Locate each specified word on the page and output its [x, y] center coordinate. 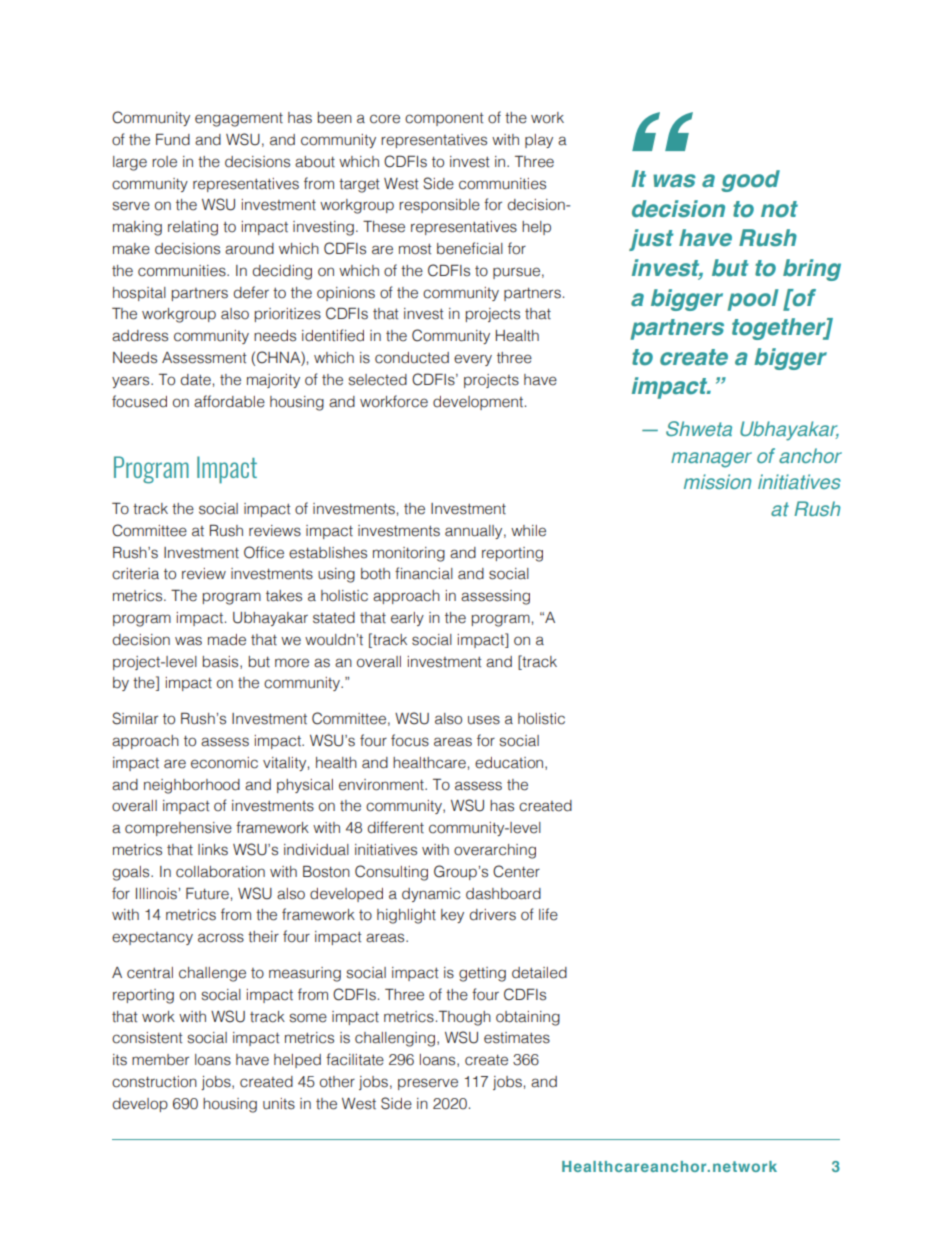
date [196, 380]
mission [717, 481]
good [750, 181]
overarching [495, 851]
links [213, 850]
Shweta [699, 428]
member [160, 1060]
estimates [517, 1038]
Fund [173, 139]
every [473, 360]
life [548, 914]
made [227, 640]
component [444, 119]
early [407, 619]
